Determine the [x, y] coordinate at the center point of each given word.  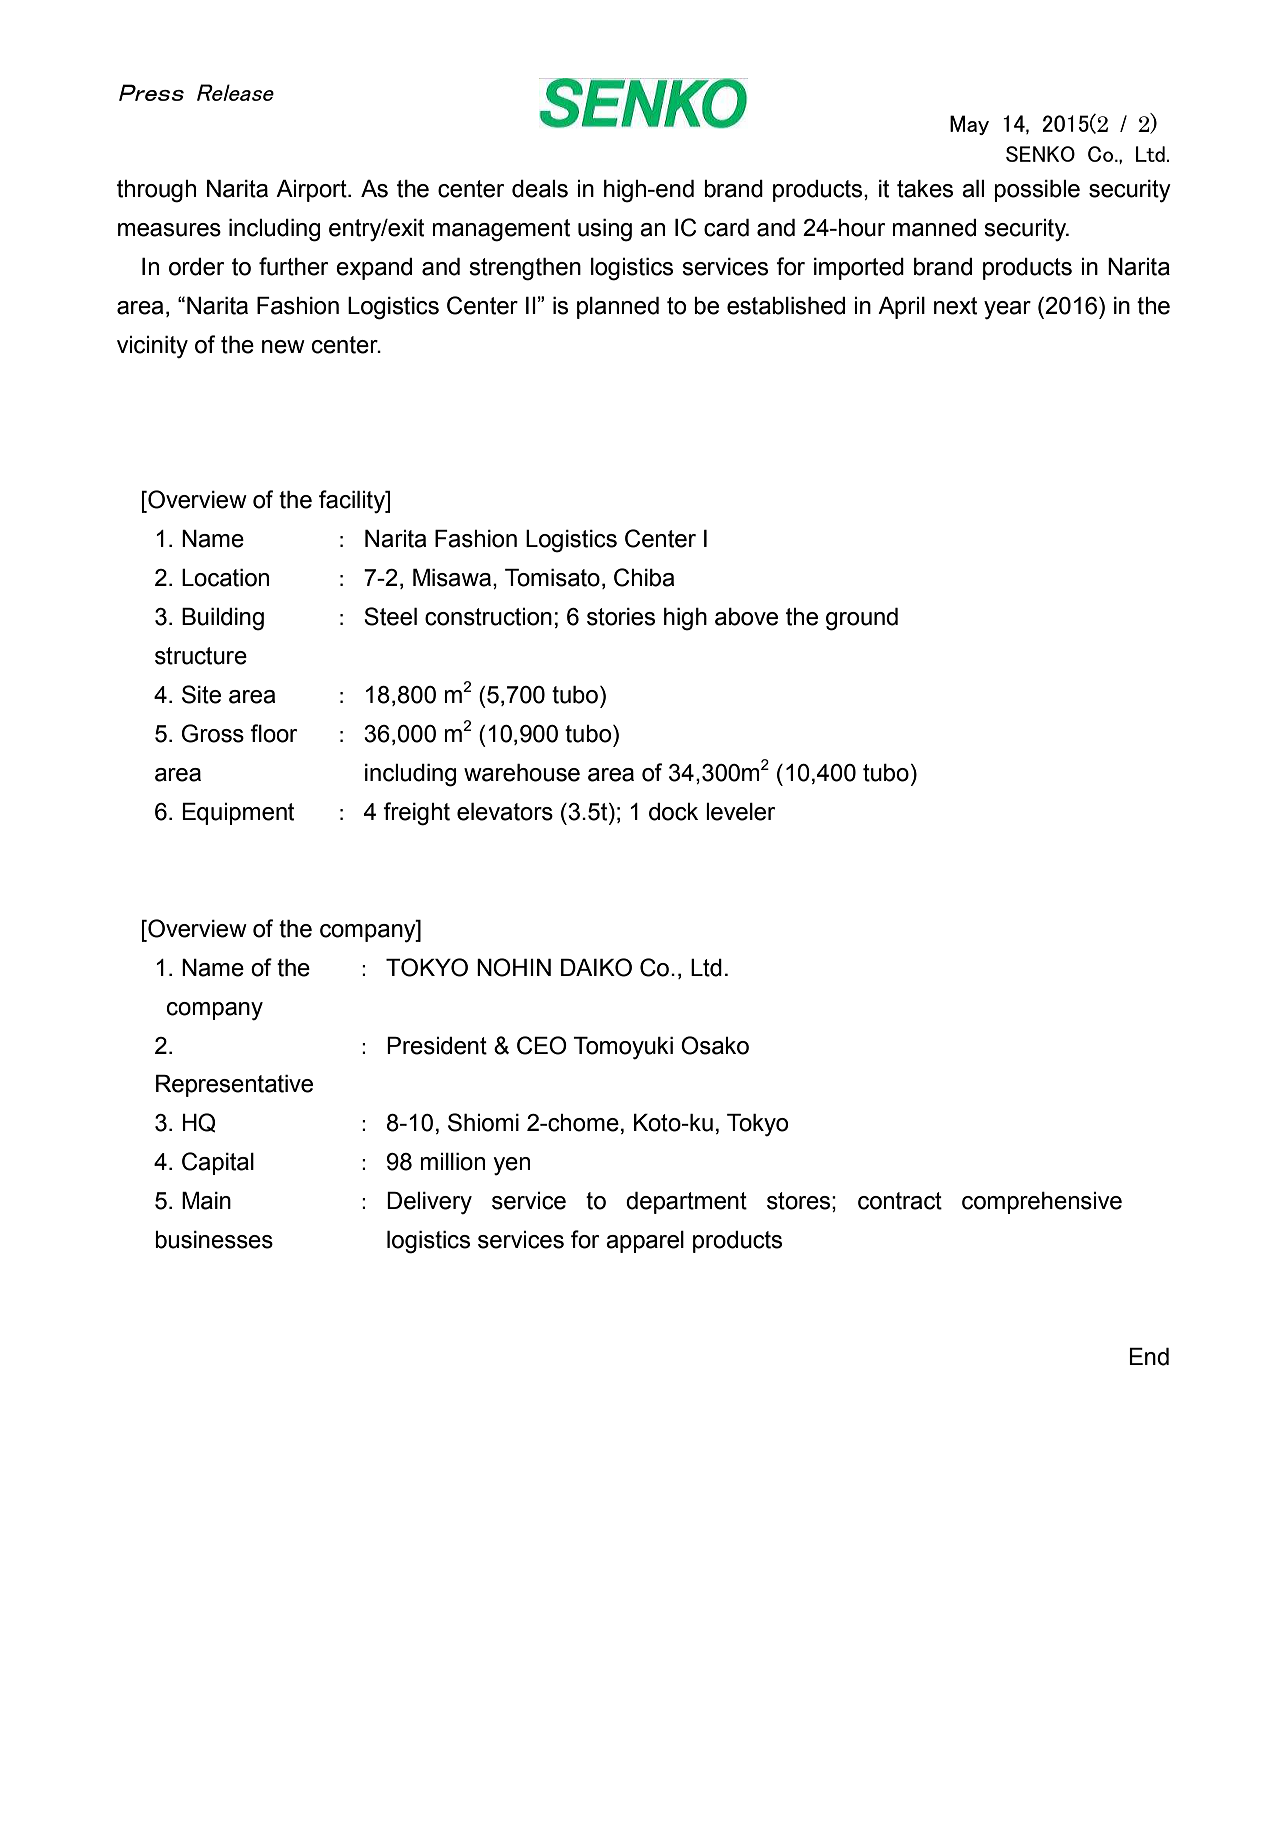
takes [925, 189]
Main [206, 1201]
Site [201, 694]
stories [621, 617]
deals [540, 189]
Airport [312, 191]
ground [862, 619]
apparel [645, 1242]
